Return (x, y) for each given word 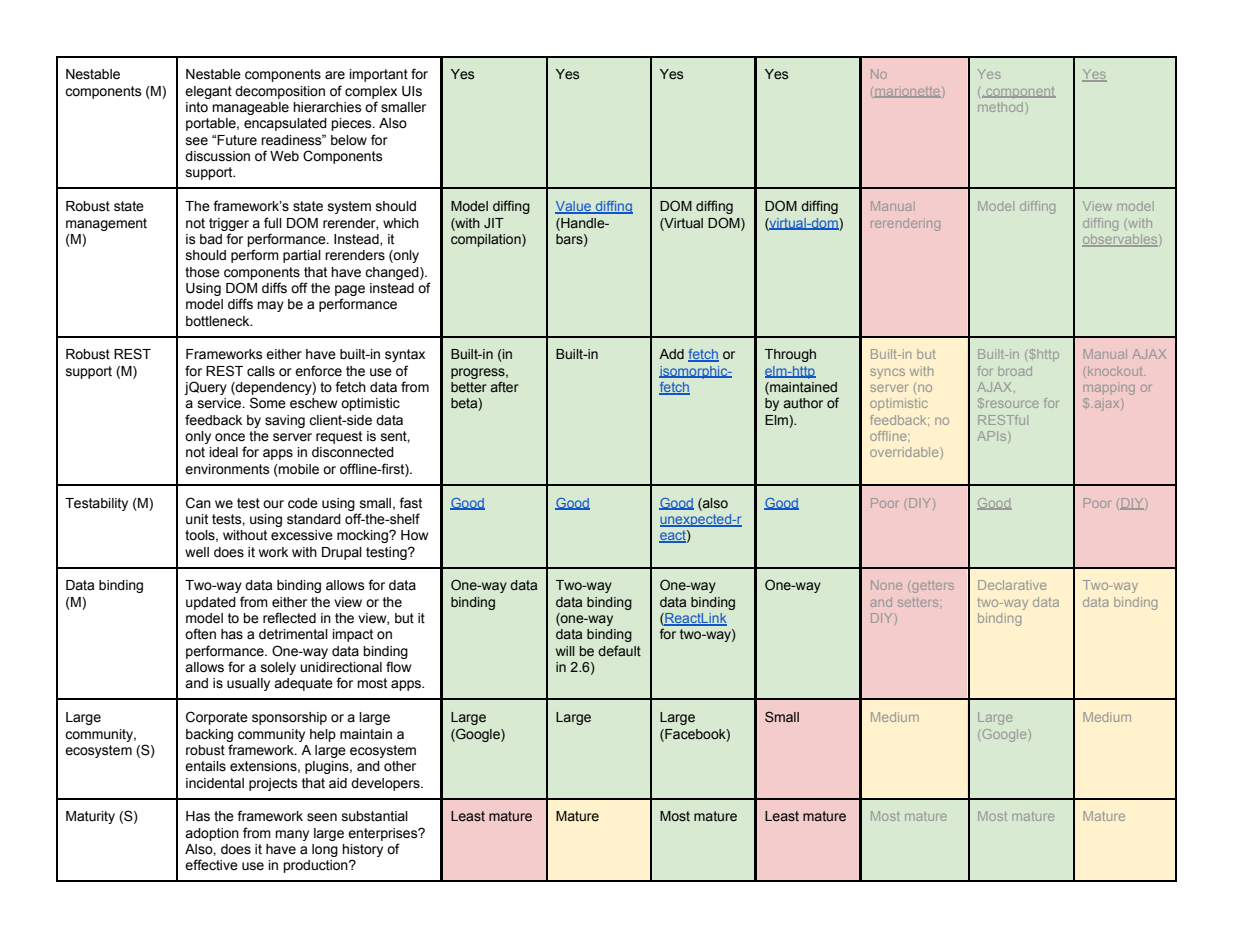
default (619, 651)
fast (410, 503)
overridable (905, 452)
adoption (212, 834)
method (1000, 107)
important (379, 75)
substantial (375, 816)
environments (227, 469)
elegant (208, 92)
